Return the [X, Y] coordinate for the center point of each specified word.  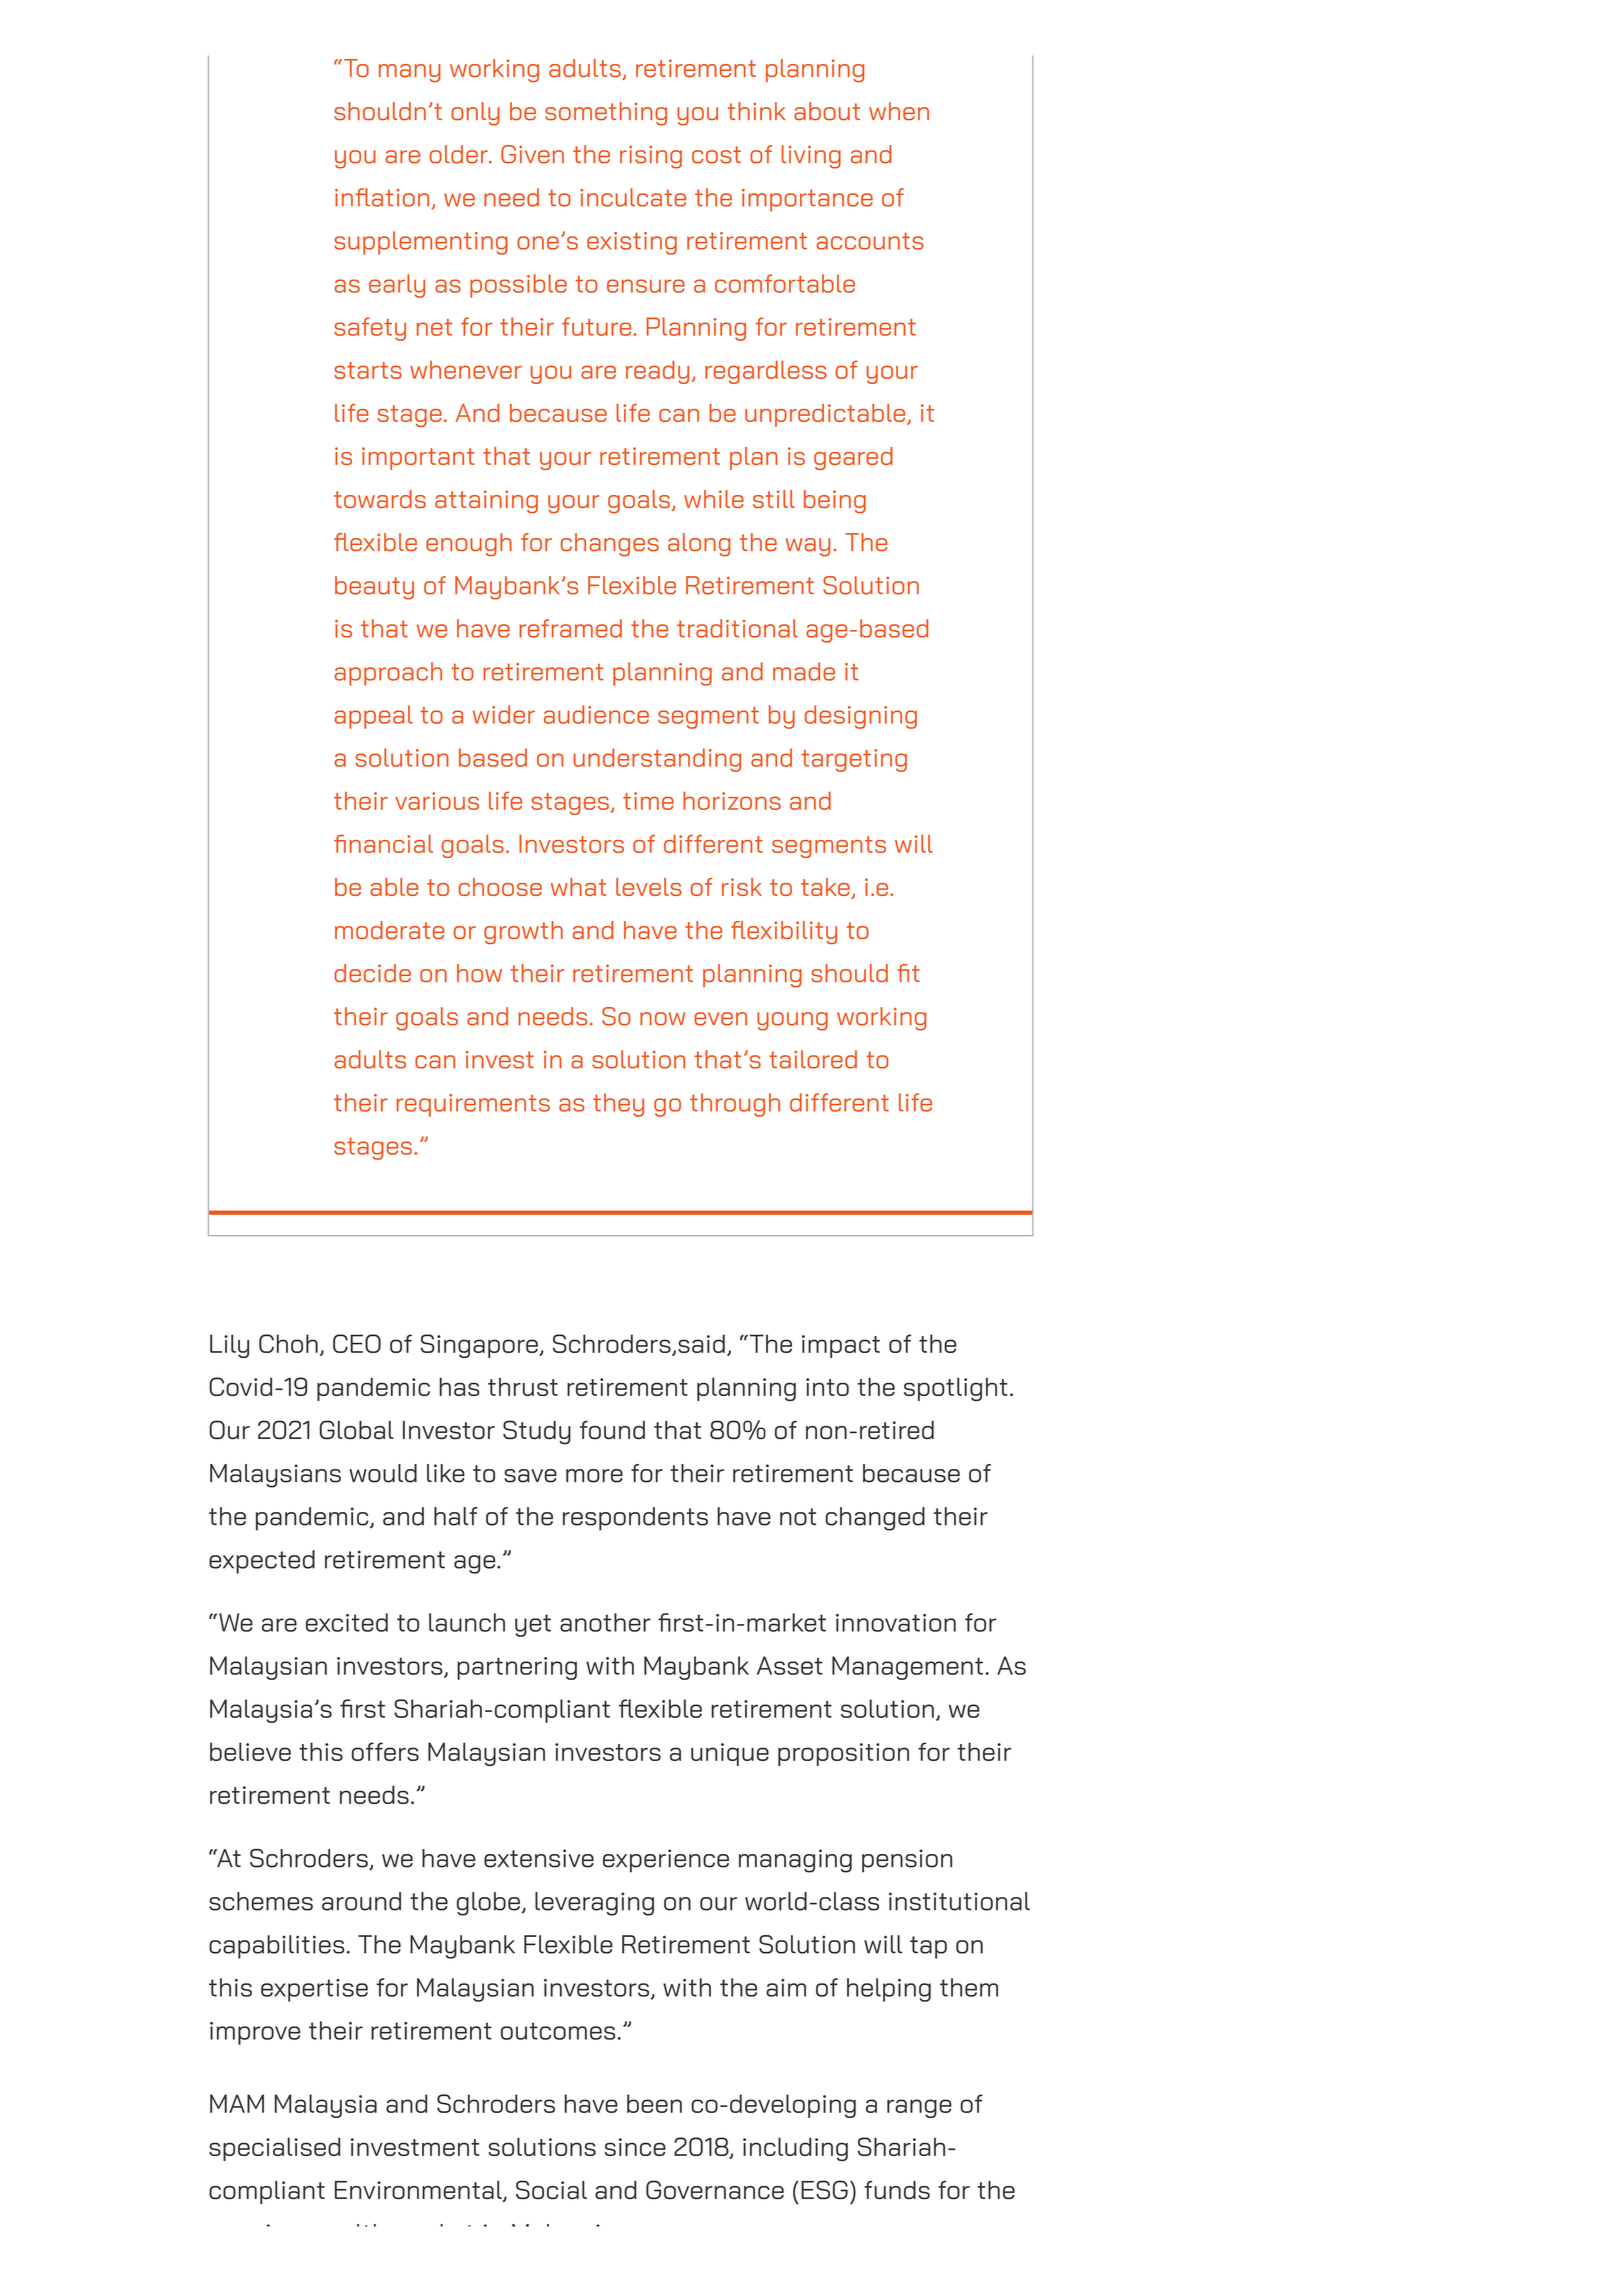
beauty [374, 588]
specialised [274, 2149]
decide [372, 973]
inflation [383, 198]
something [606, 114]
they [618, 1105]
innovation [896, 1623]
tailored [813, 1059]
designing [861, 717]
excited [347, 1622]
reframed [570, 628]
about [827, 111]
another [605, 1622]
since [635, 2147]
